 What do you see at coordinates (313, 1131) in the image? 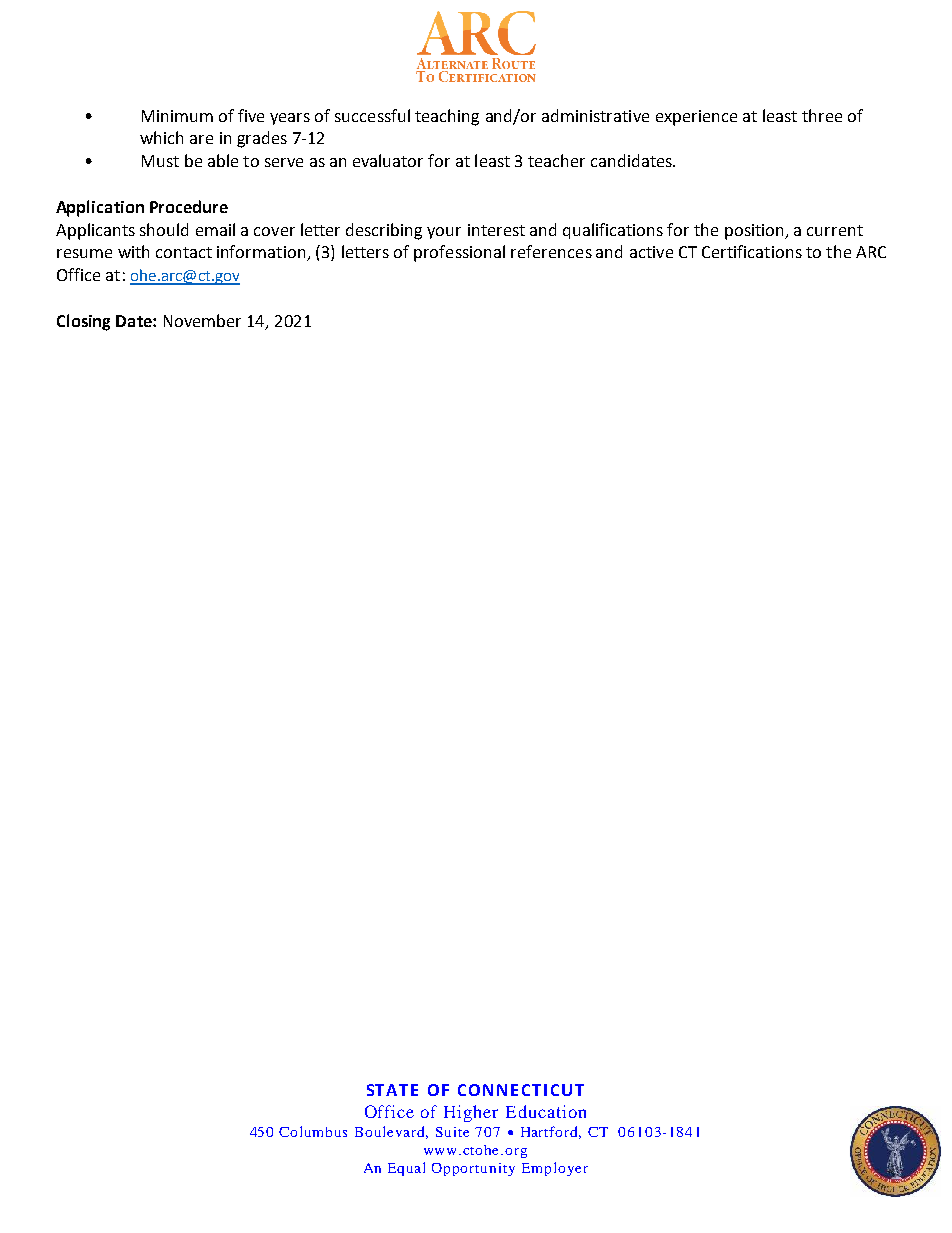
I see `Columbus` at bounding box center [313, 1131].
